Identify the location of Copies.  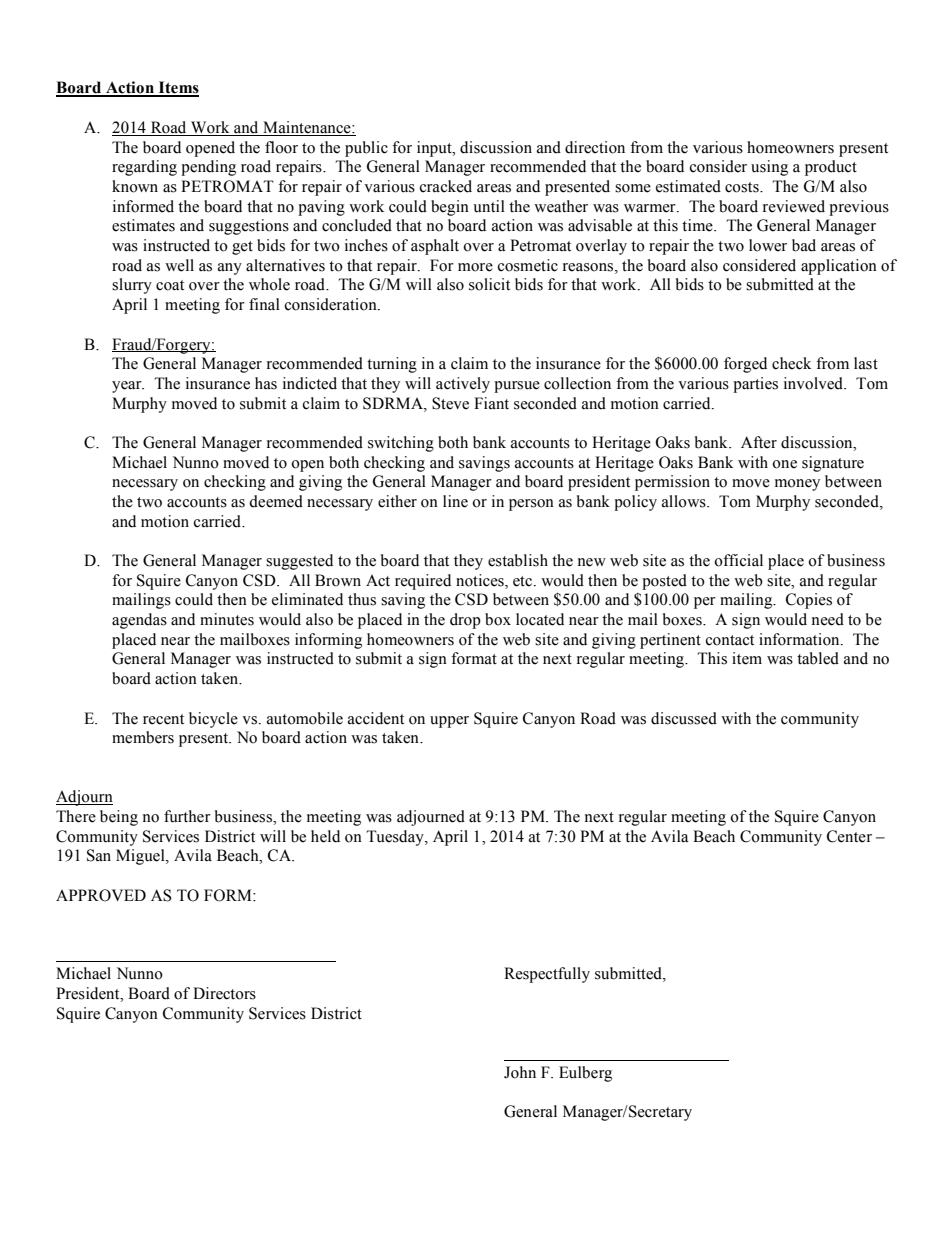
(809, 601).
